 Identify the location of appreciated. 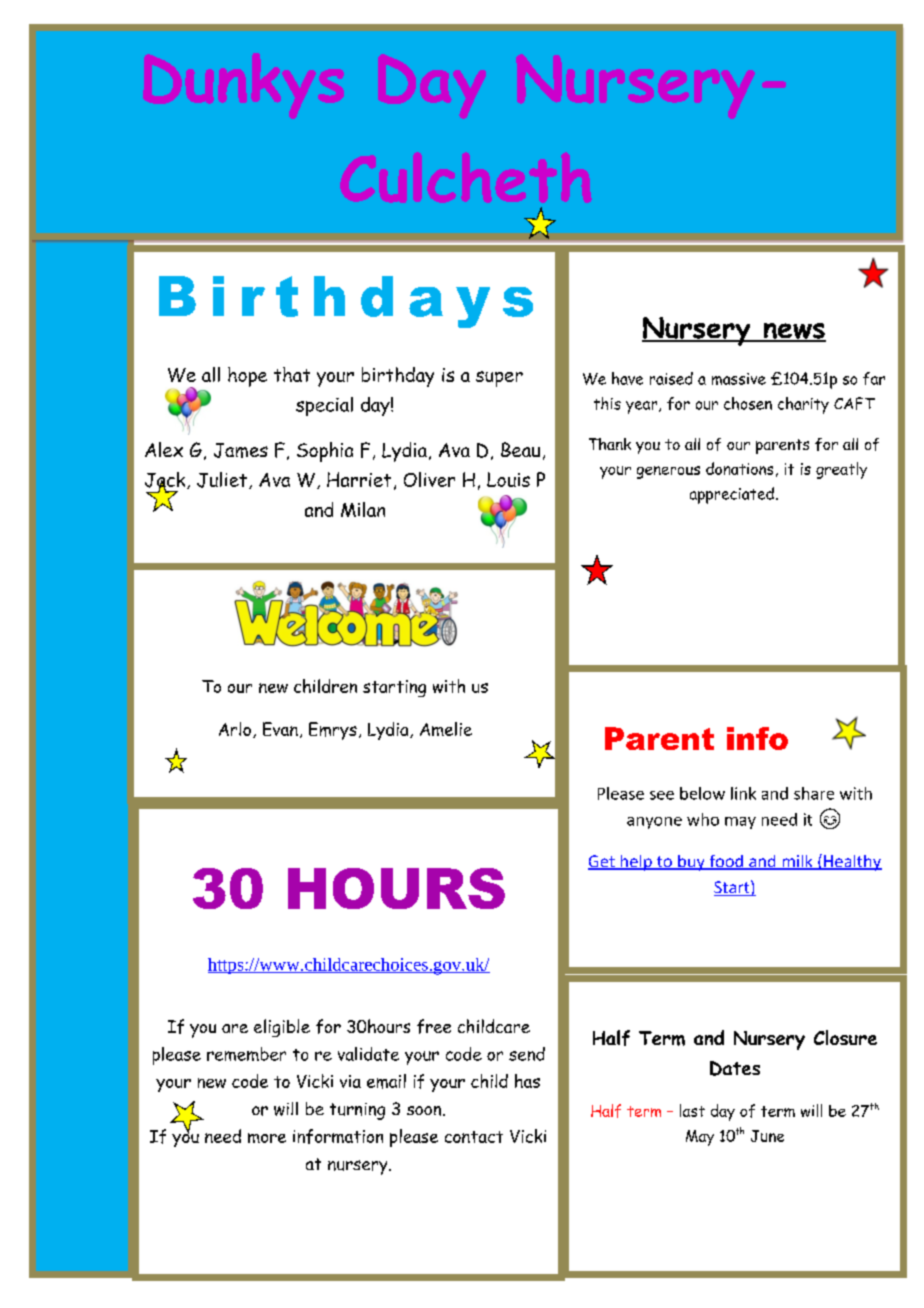
(732, 495).
